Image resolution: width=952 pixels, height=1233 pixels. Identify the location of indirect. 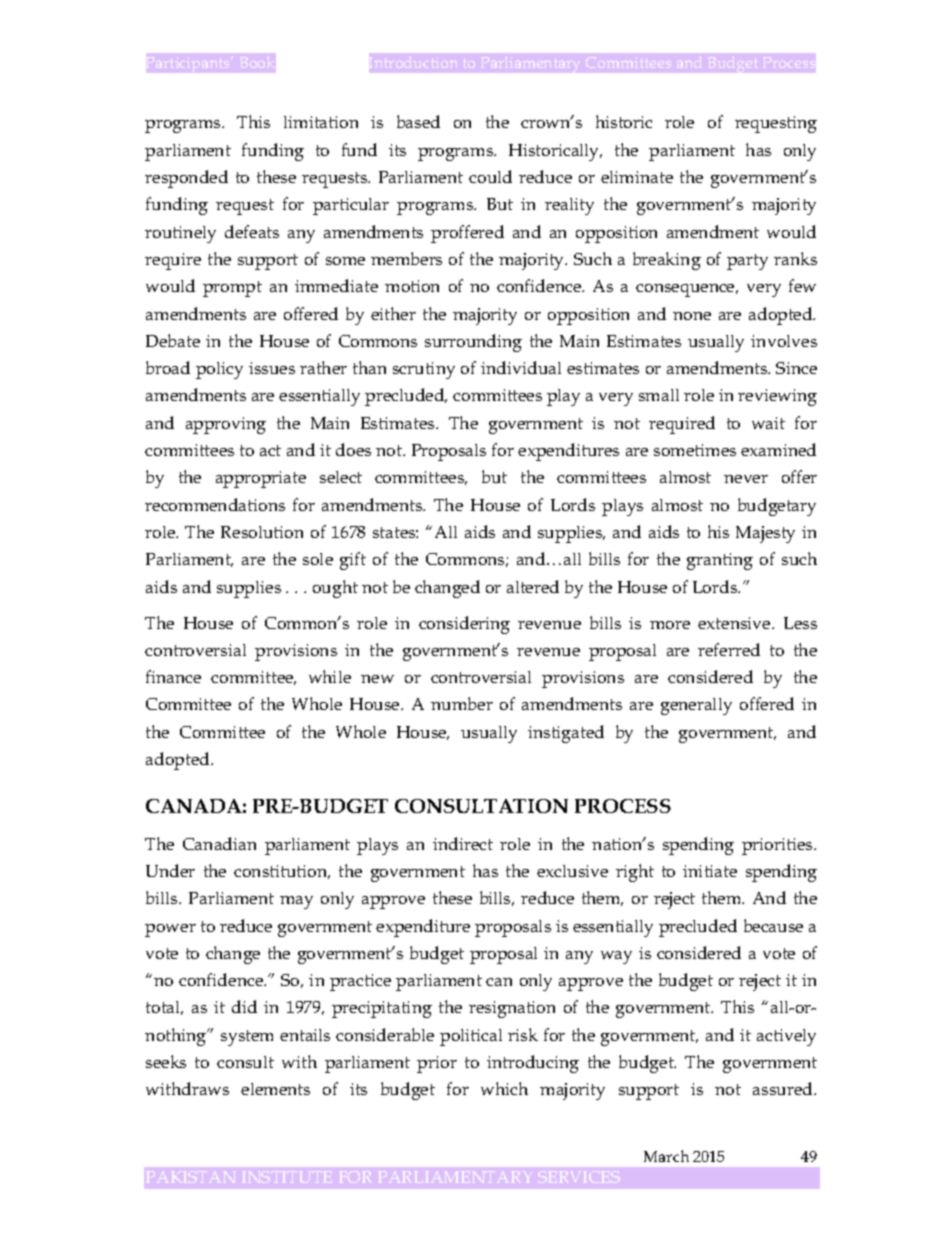
(463, 843).
